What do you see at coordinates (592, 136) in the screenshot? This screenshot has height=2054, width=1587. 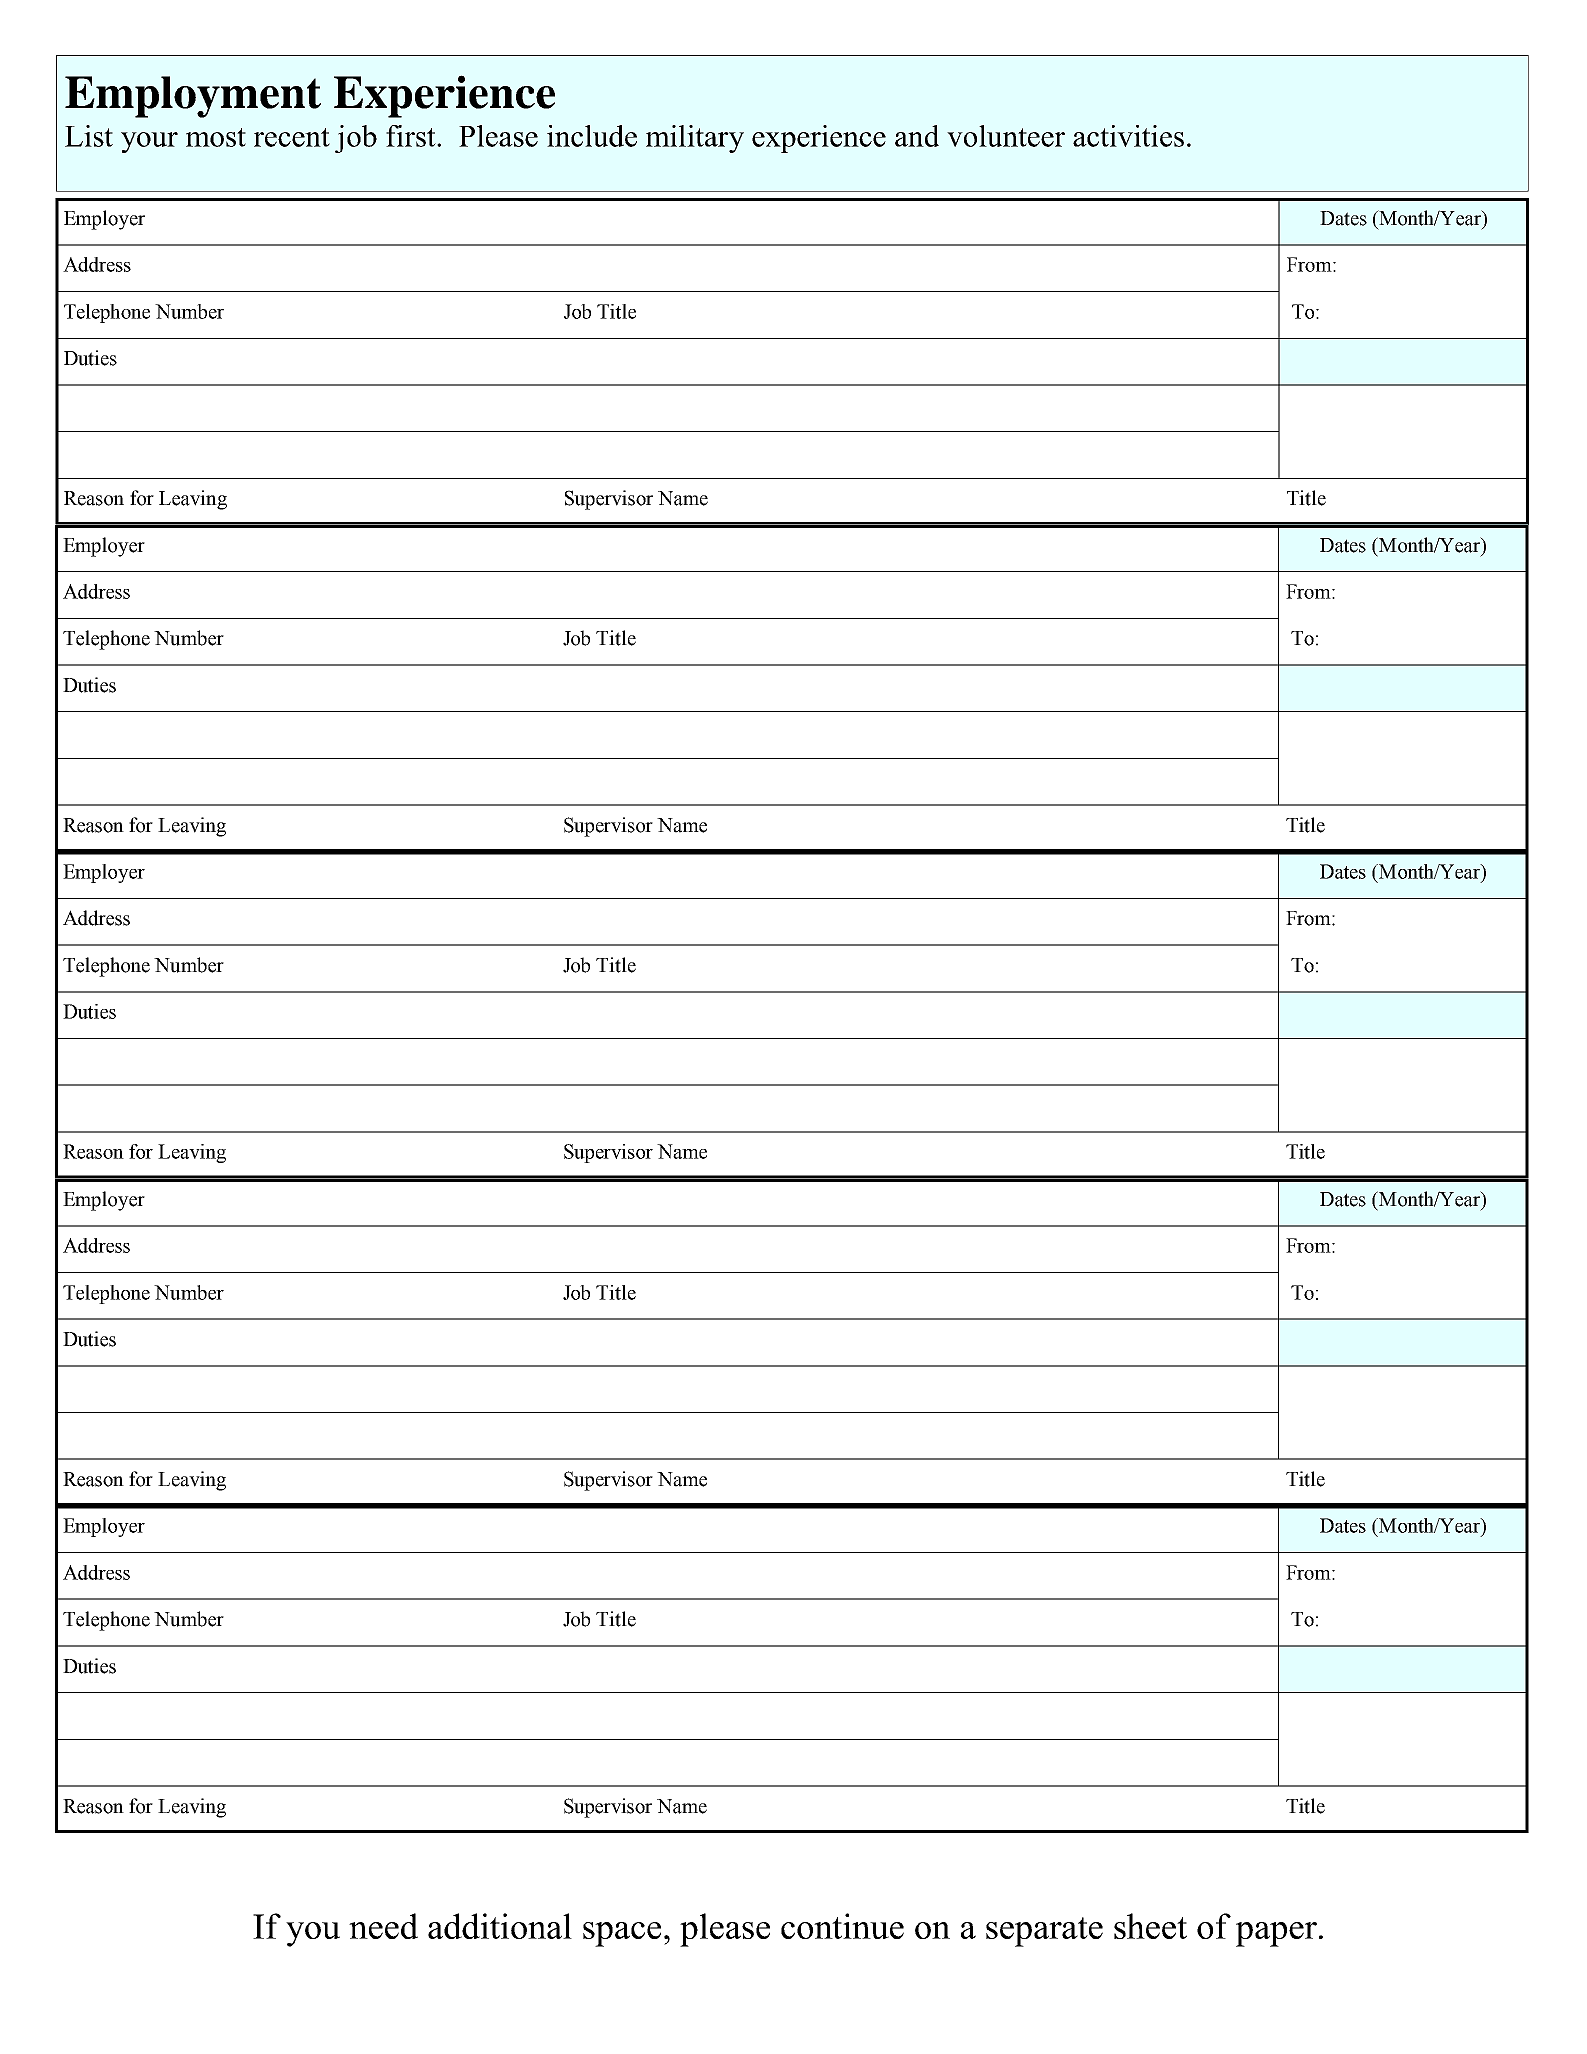 I see `include` at bounding box center [592, 136].
